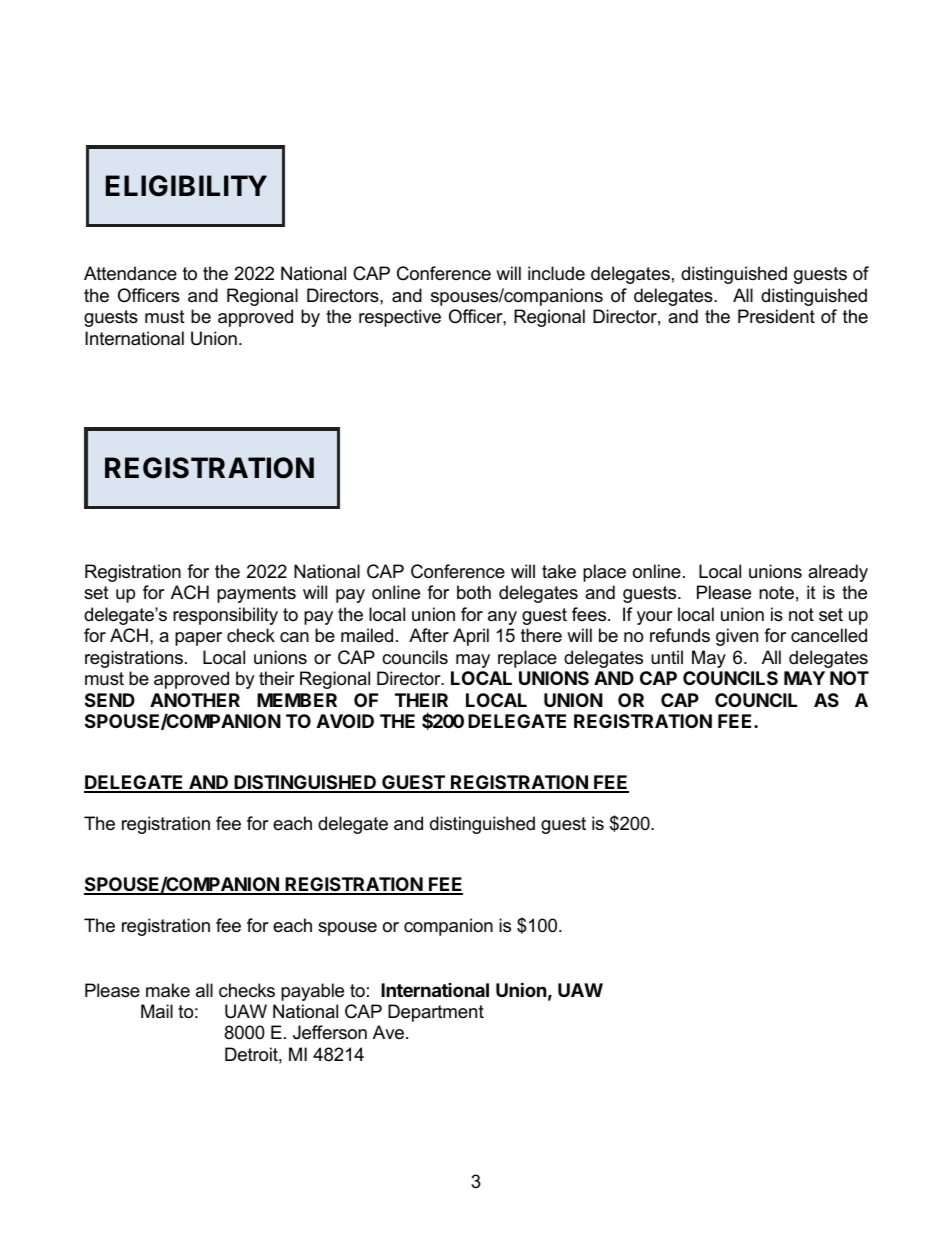 This document has width=952, height=1233. Describe the element at coordinates (168, 990) in the document. I see `make` at that location.
